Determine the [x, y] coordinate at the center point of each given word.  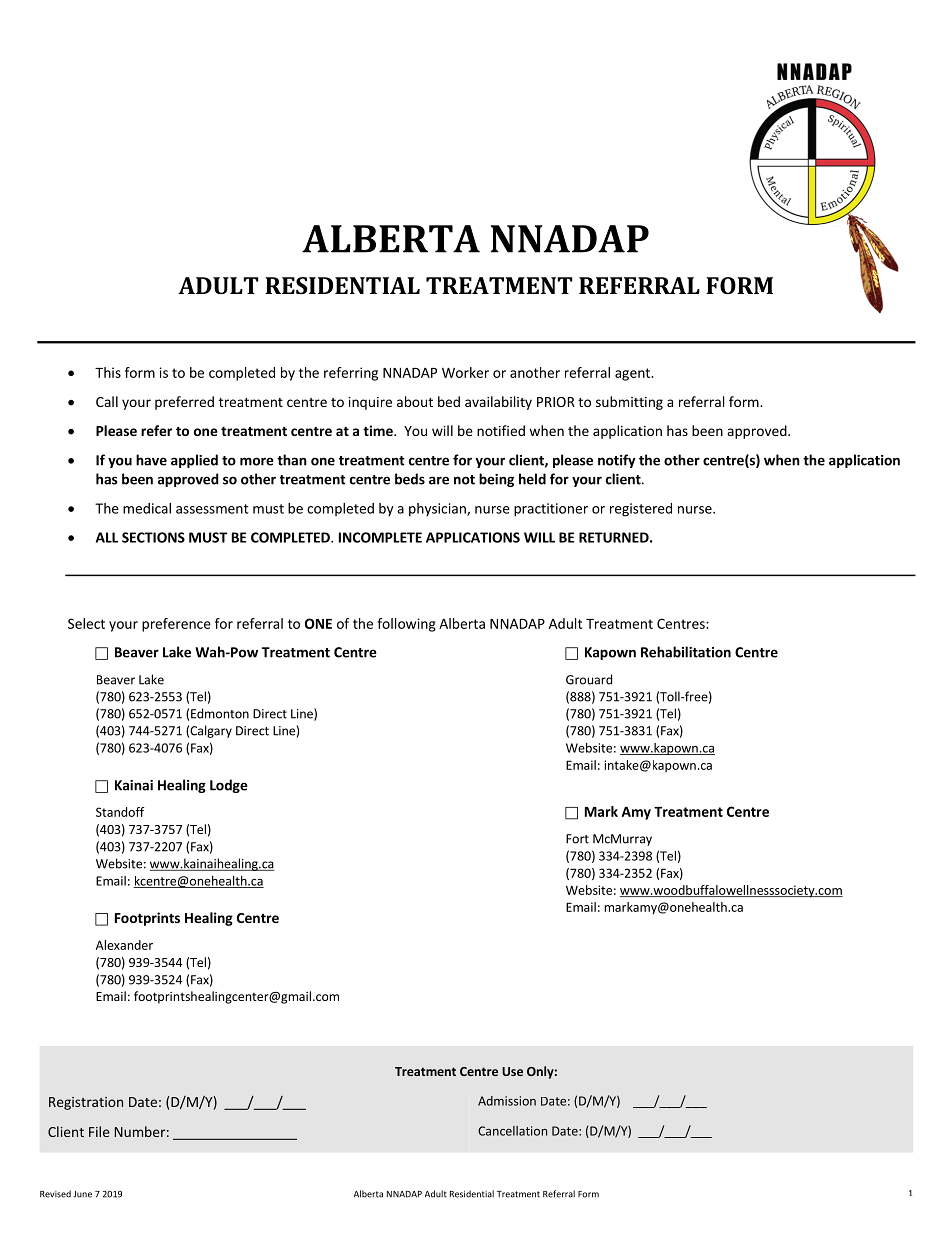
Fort [577, 839]
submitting [629, 403]
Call [107, 401]
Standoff [120, 812]
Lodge [229, 786]
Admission [507, 1101]
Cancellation [512, 1131]
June [82, 1194]
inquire [370, 403]
